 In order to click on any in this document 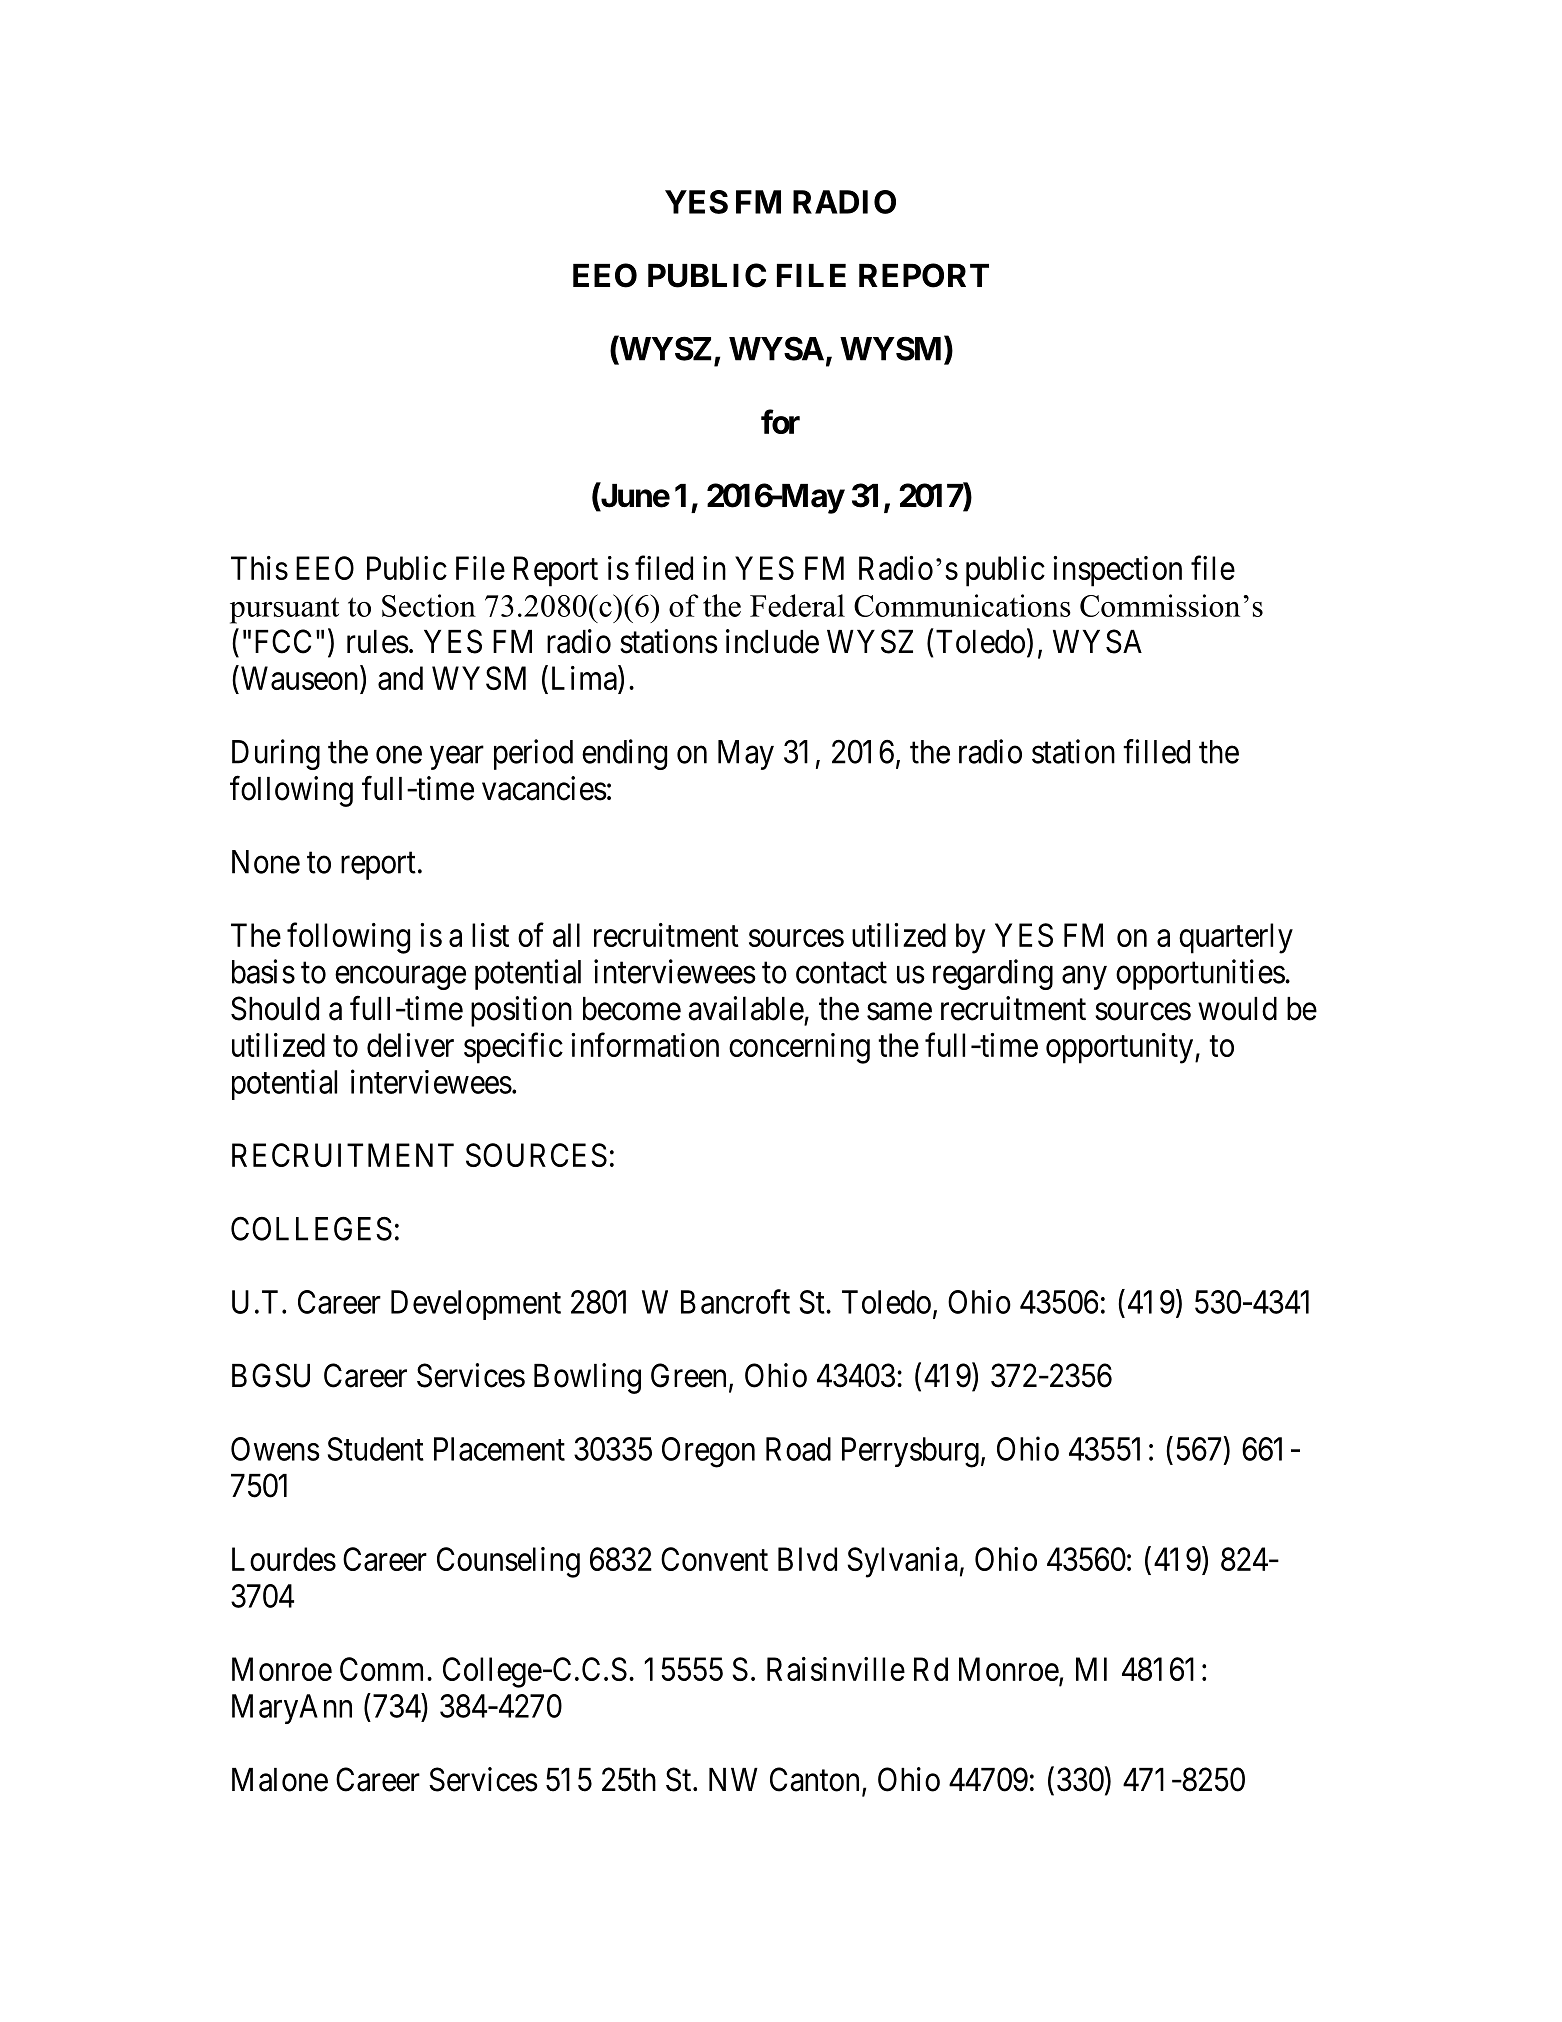, I will do `click(1084, 978)`.
